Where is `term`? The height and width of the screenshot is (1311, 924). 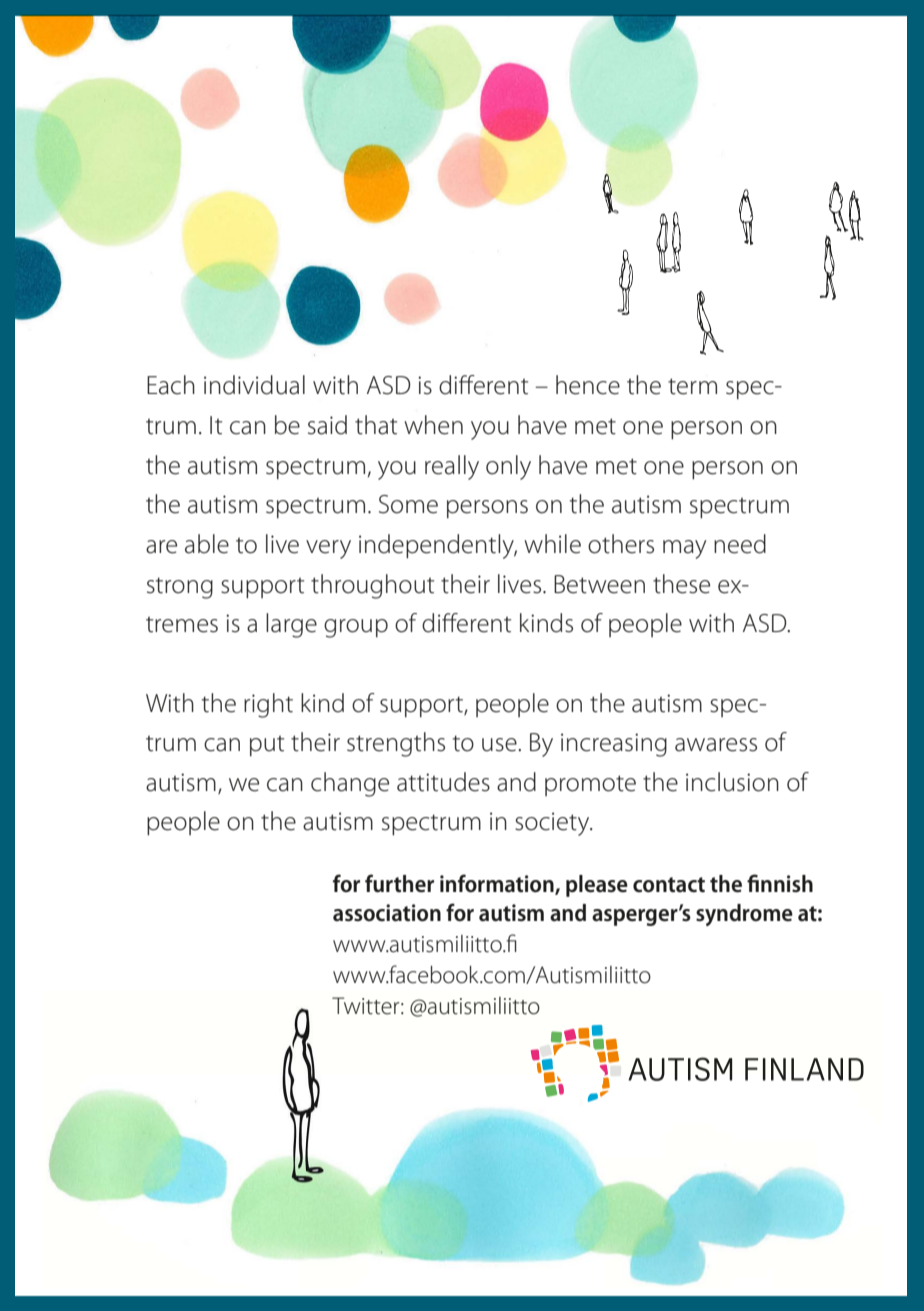 term is located at coordinates (692, 386).
